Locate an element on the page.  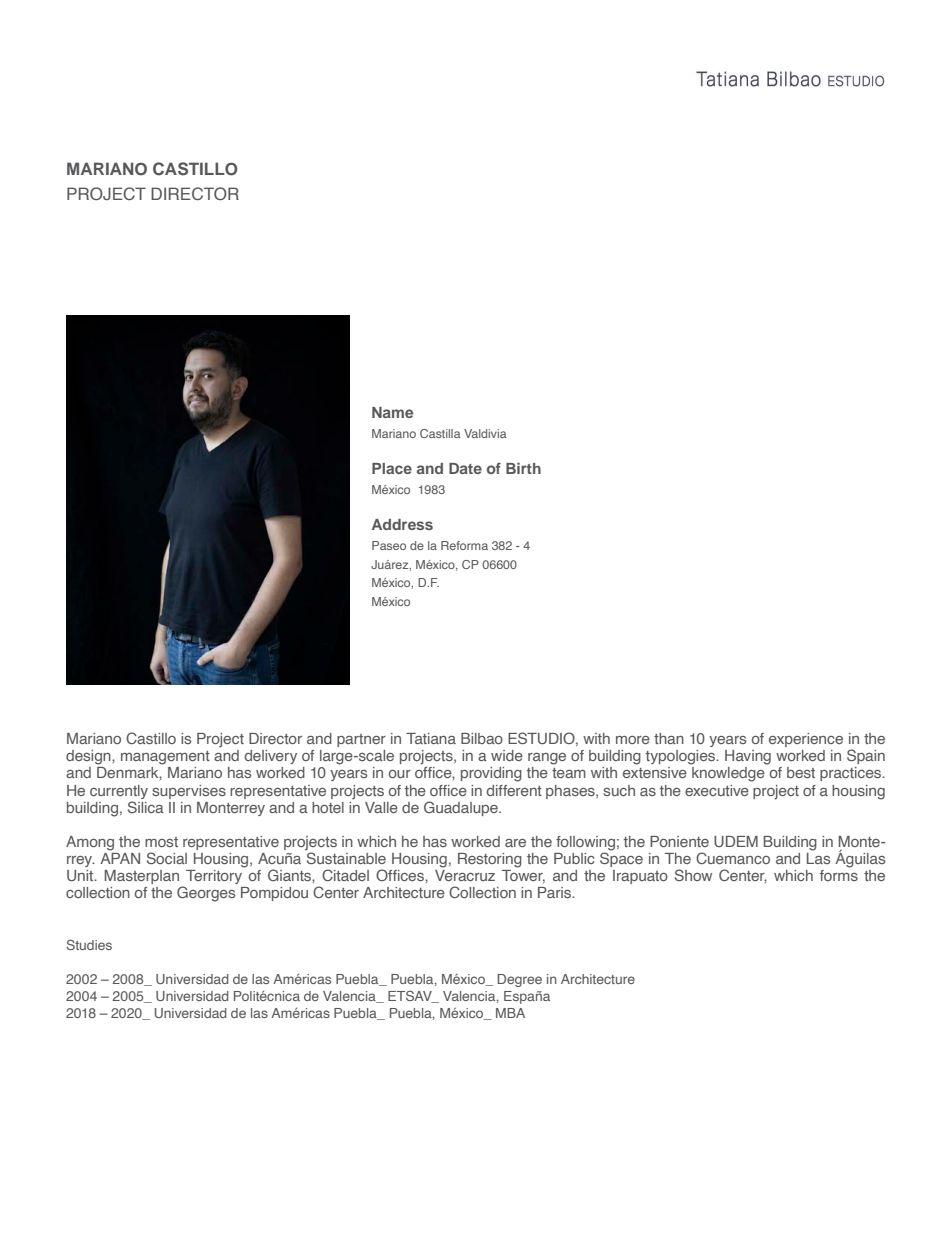
Studies is located at coordinates (89, 944).
